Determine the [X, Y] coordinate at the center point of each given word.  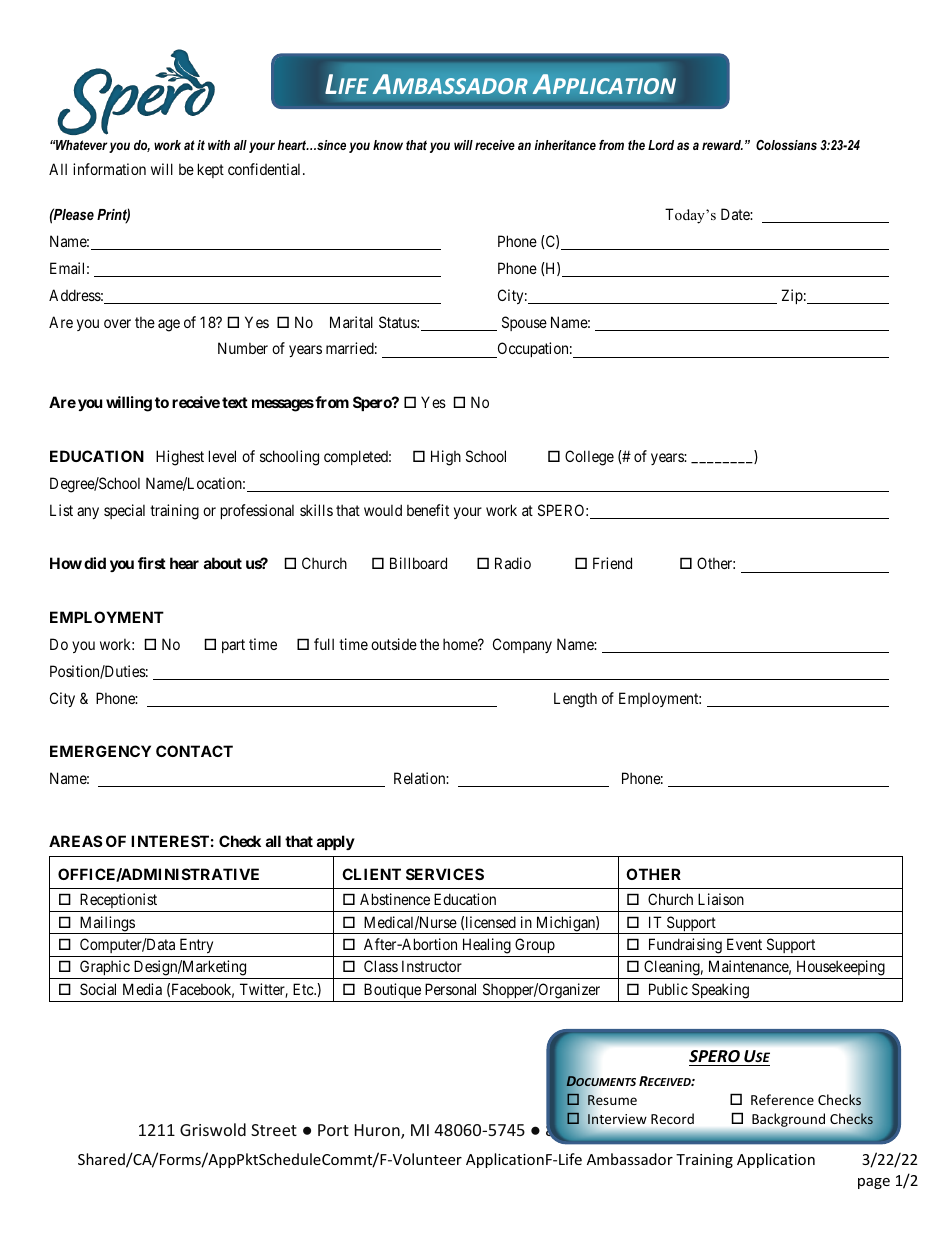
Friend [612, 563]
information [109, 169]
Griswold [213, 1129]
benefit [428, 510]
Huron [378, 1131]
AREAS [75, 841]
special [124, 511]
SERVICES [445, 874]
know [388, 145]
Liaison [721, 899]
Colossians [786, 145]
